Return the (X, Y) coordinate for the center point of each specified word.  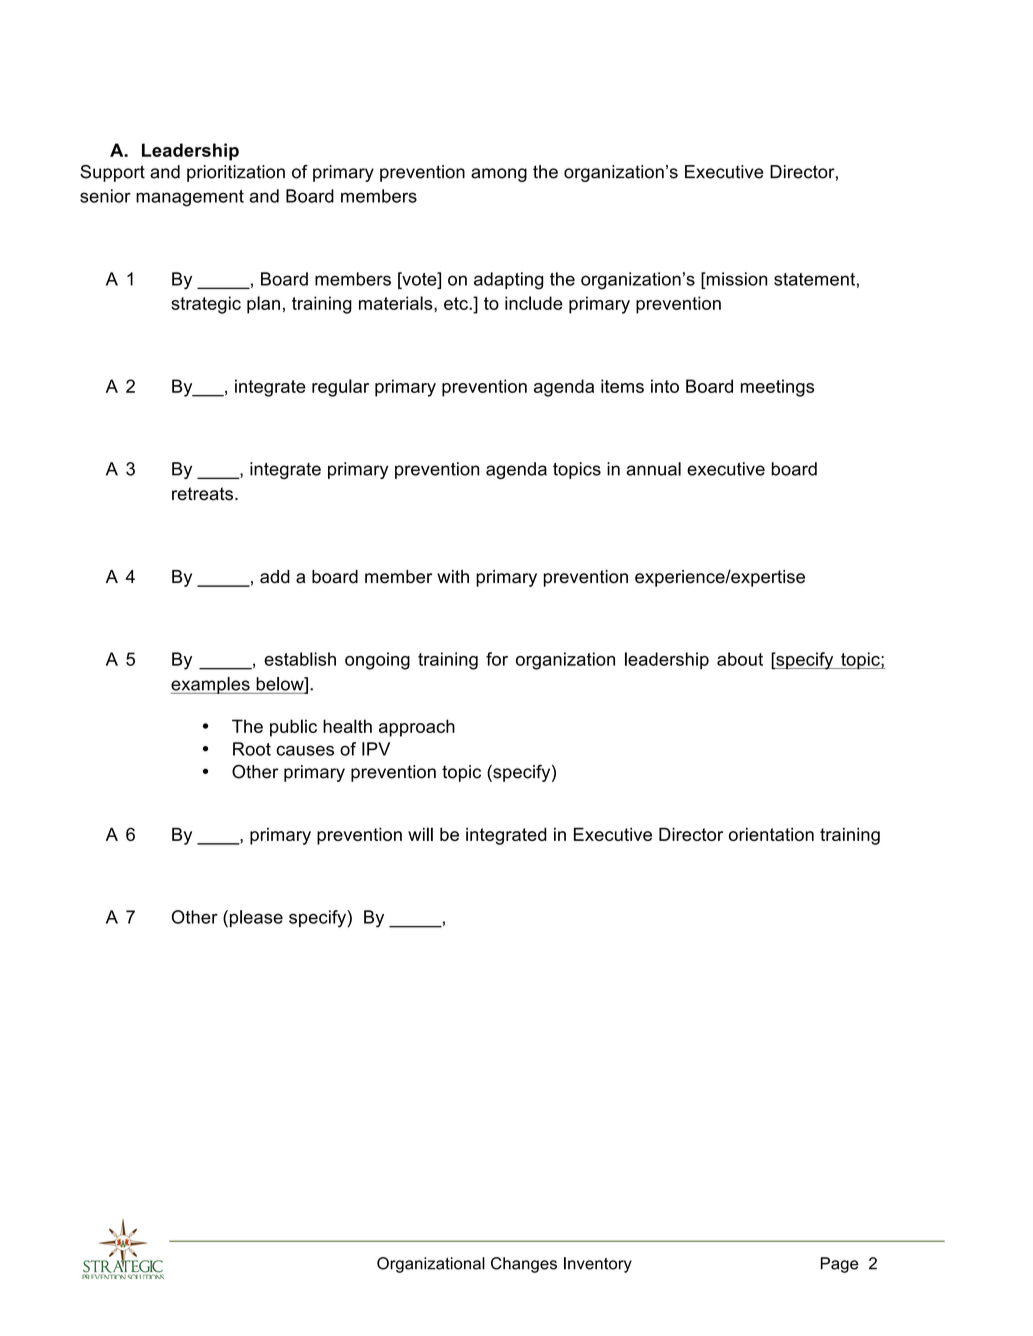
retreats (202, 494)
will (420, 834)
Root (252, 749)
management (190, 198)
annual (654, 469)
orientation (771, 834)
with (453, 576)
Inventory (598, 1265)
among (499, 175)
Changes (524, 1265)
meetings (777, 388)
